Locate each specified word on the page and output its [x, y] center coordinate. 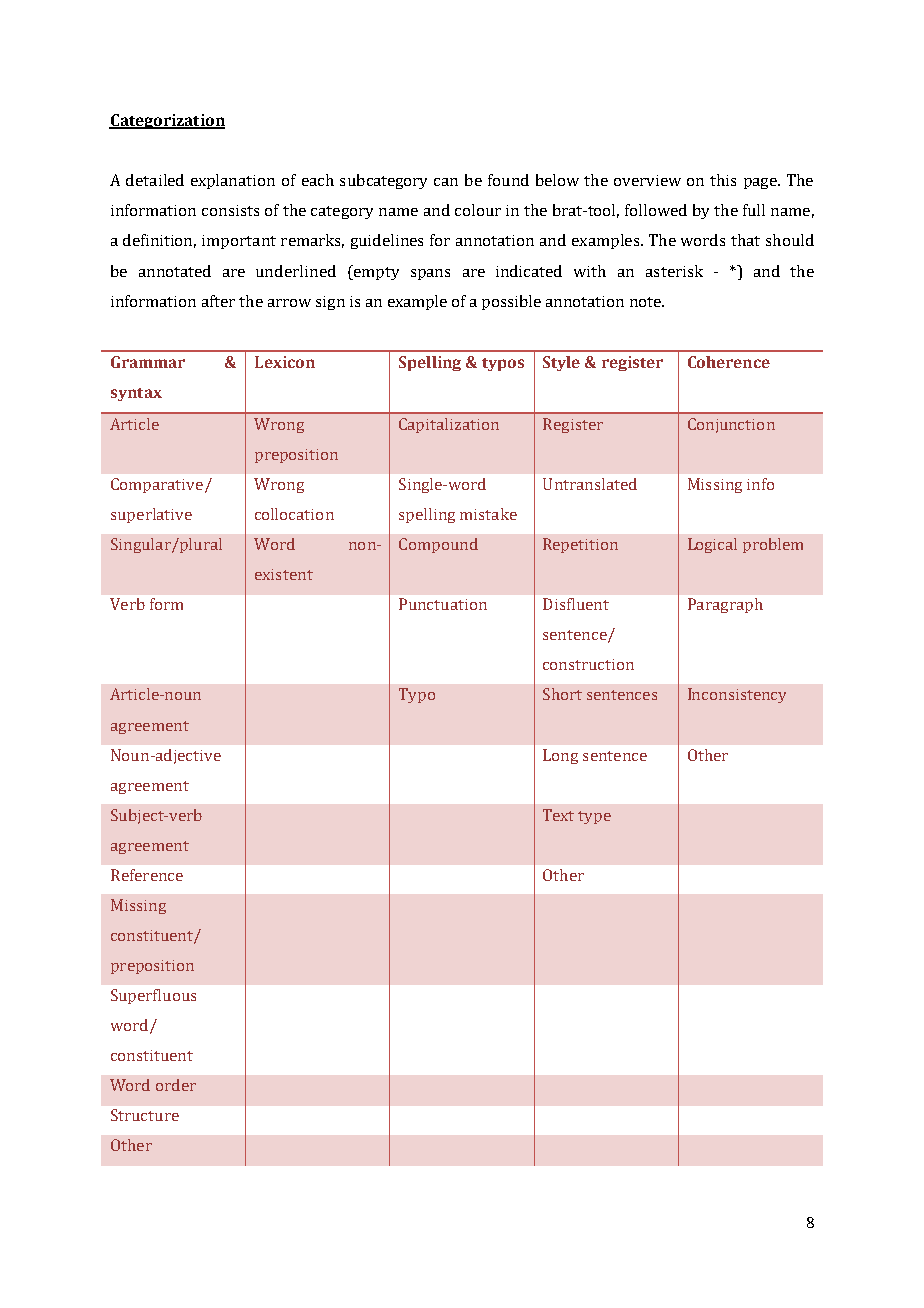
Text [558, 815]
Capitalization [449, 425]
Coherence [729, 362]
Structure [145, 1115]
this [723, 180]
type [594, 817]
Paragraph [725, 605]
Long [560, 756]
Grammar [148, 362]
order [176, 1085]
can [446, 182]
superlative [151, 515]
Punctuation [443, 604]
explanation [233, 181]
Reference [147, 875]
